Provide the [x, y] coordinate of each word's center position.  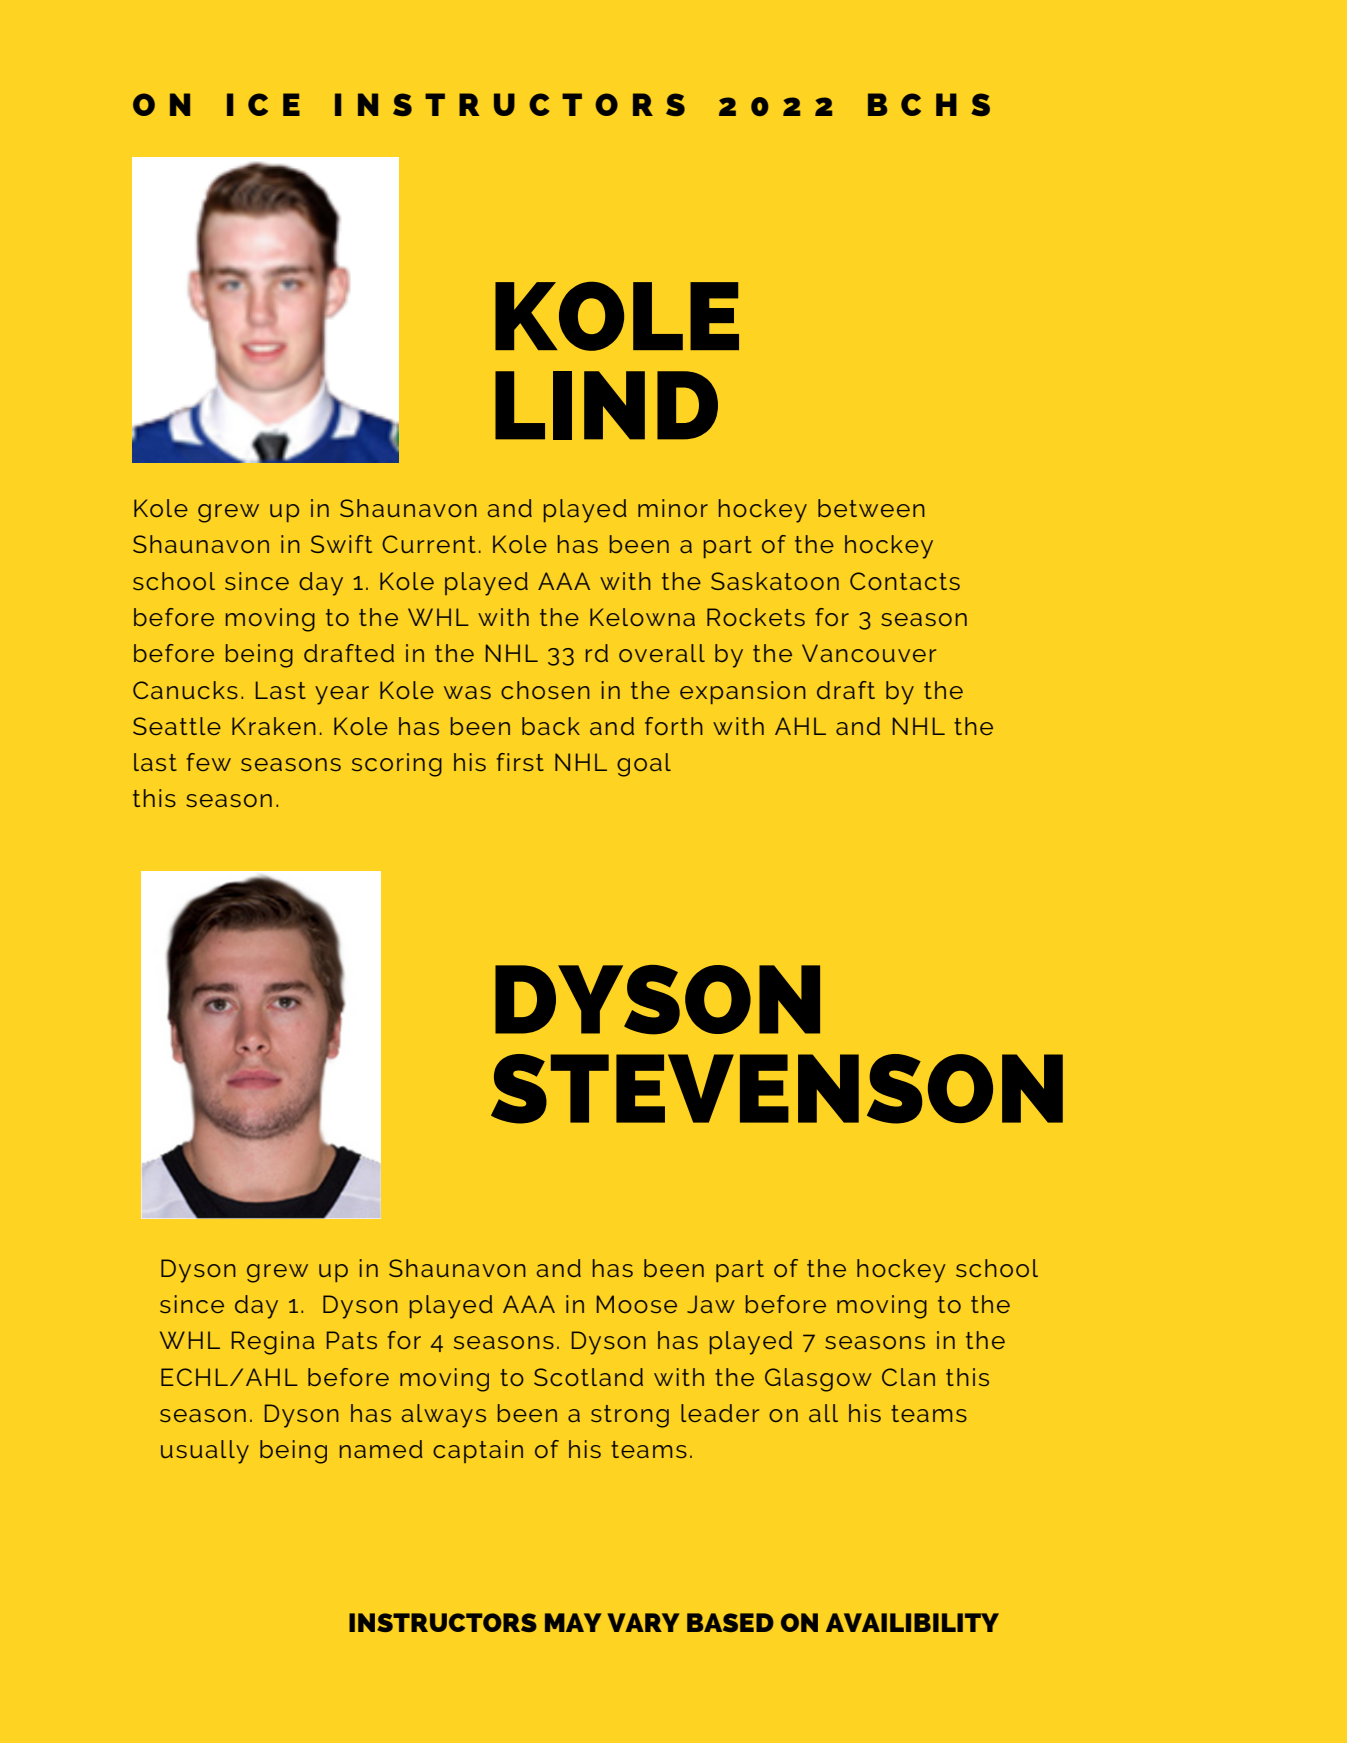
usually [205, 1452]
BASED [730, 1622]
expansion [743, 692]
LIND [606, 405]
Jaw [711, 1304]
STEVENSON [777, 1089]
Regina [273, 1343]
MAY [573, 1622]
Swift [341, 544]
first [520, 762]
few [209, 762]
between [871, 508]
